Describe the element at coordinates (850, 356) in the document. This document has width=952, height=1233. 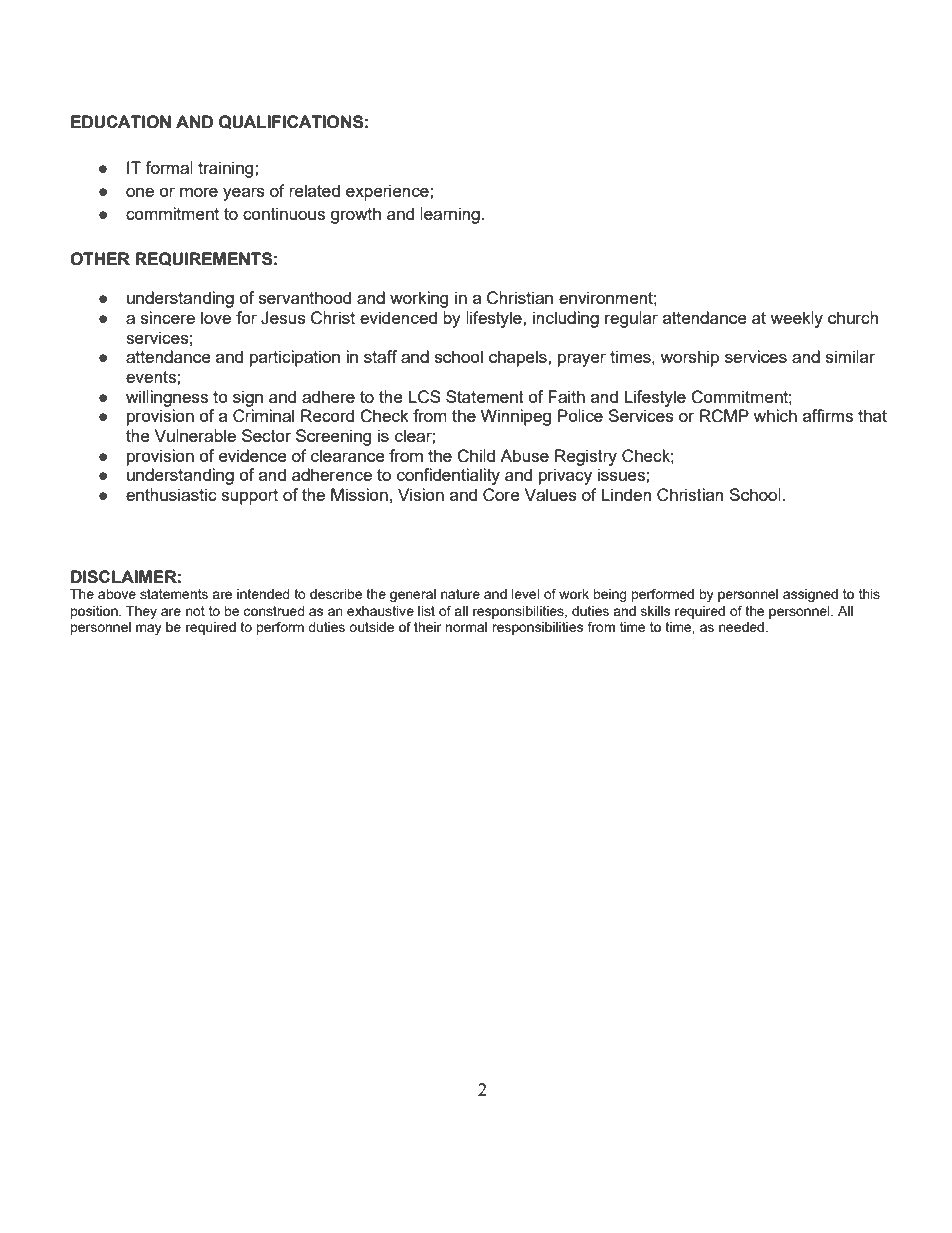
I see `similar` at that location.
